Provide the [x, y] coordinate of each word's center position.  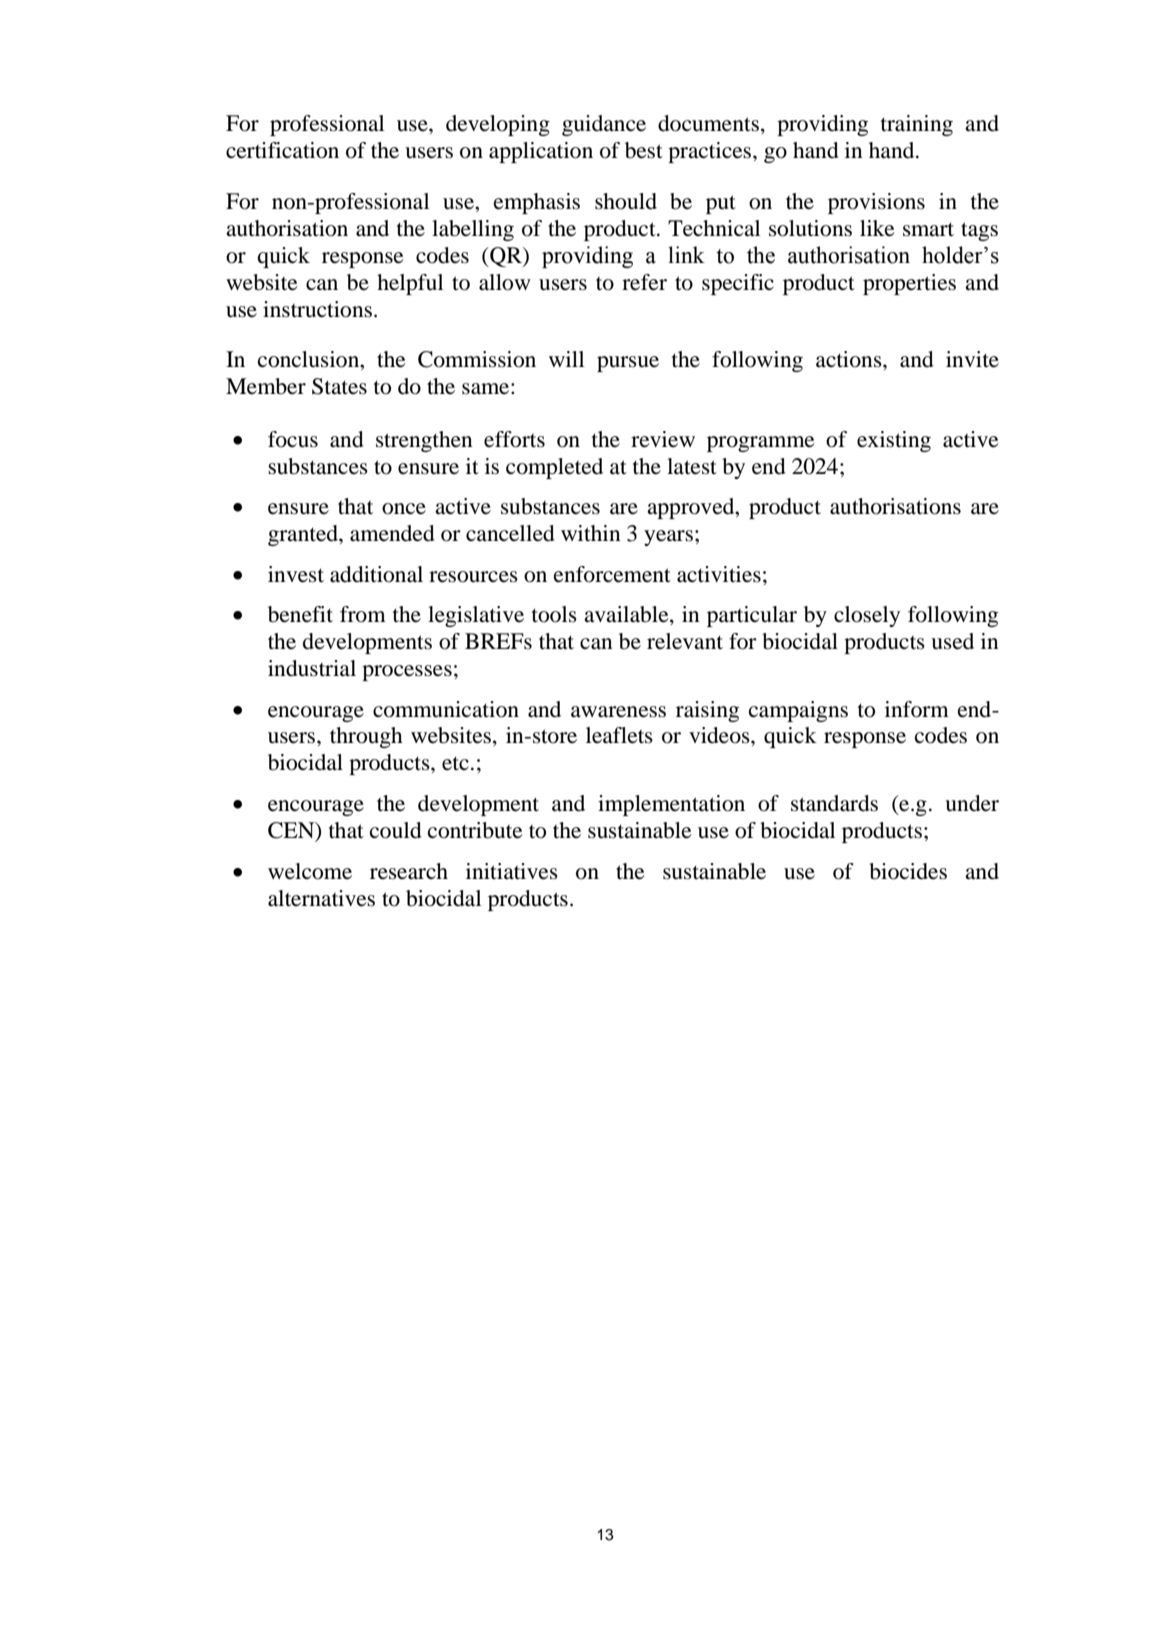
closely [867, 616]
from [363, 614]
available [627, 615]
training [917, 125]
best [644, 150]
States [339, 386]
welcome [310, 871]
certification [282, 150]
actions [850, 359]
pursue [628, 364]
